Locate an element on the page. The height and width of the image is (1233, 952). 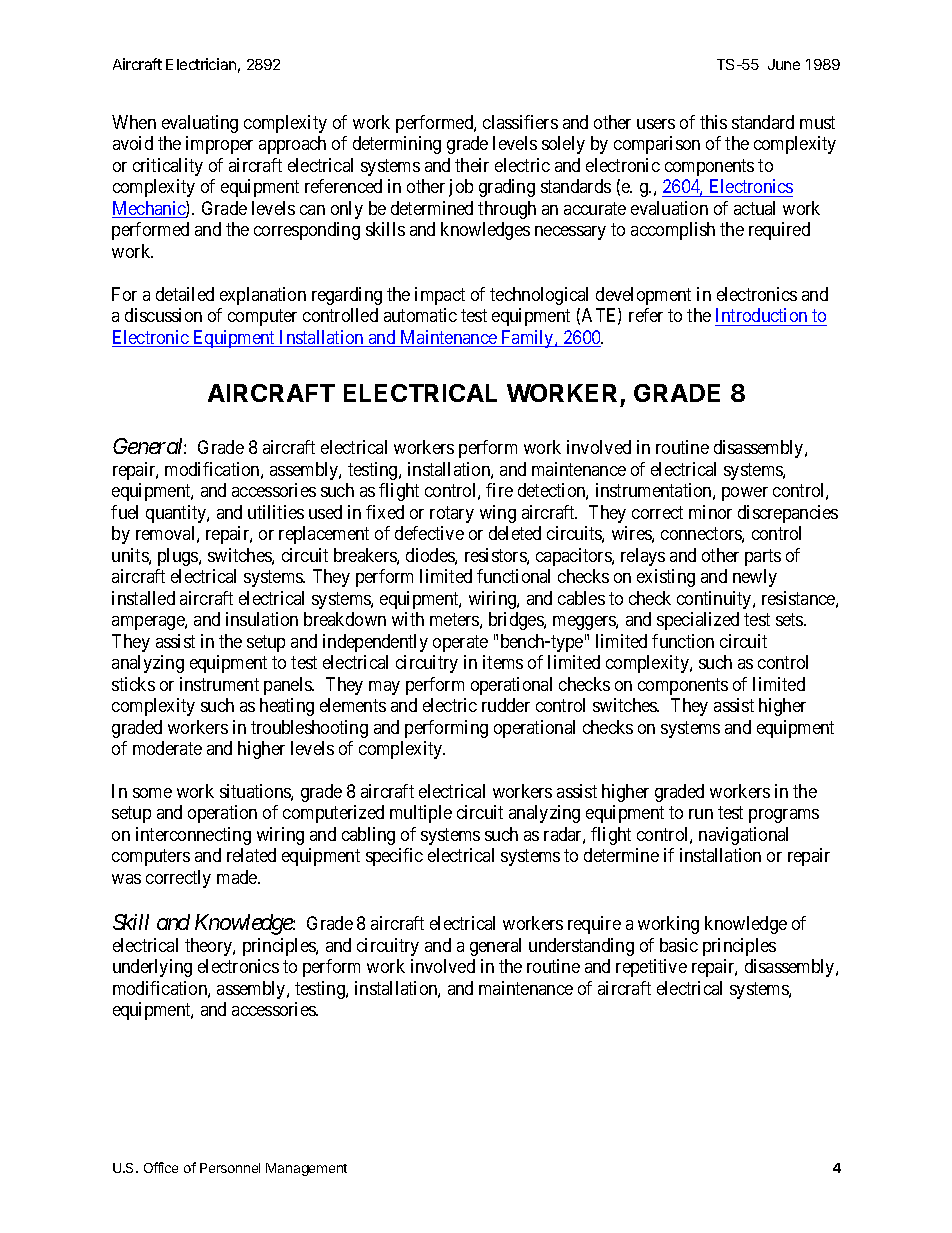
Personnel is located at coordinates (230, 1168).
